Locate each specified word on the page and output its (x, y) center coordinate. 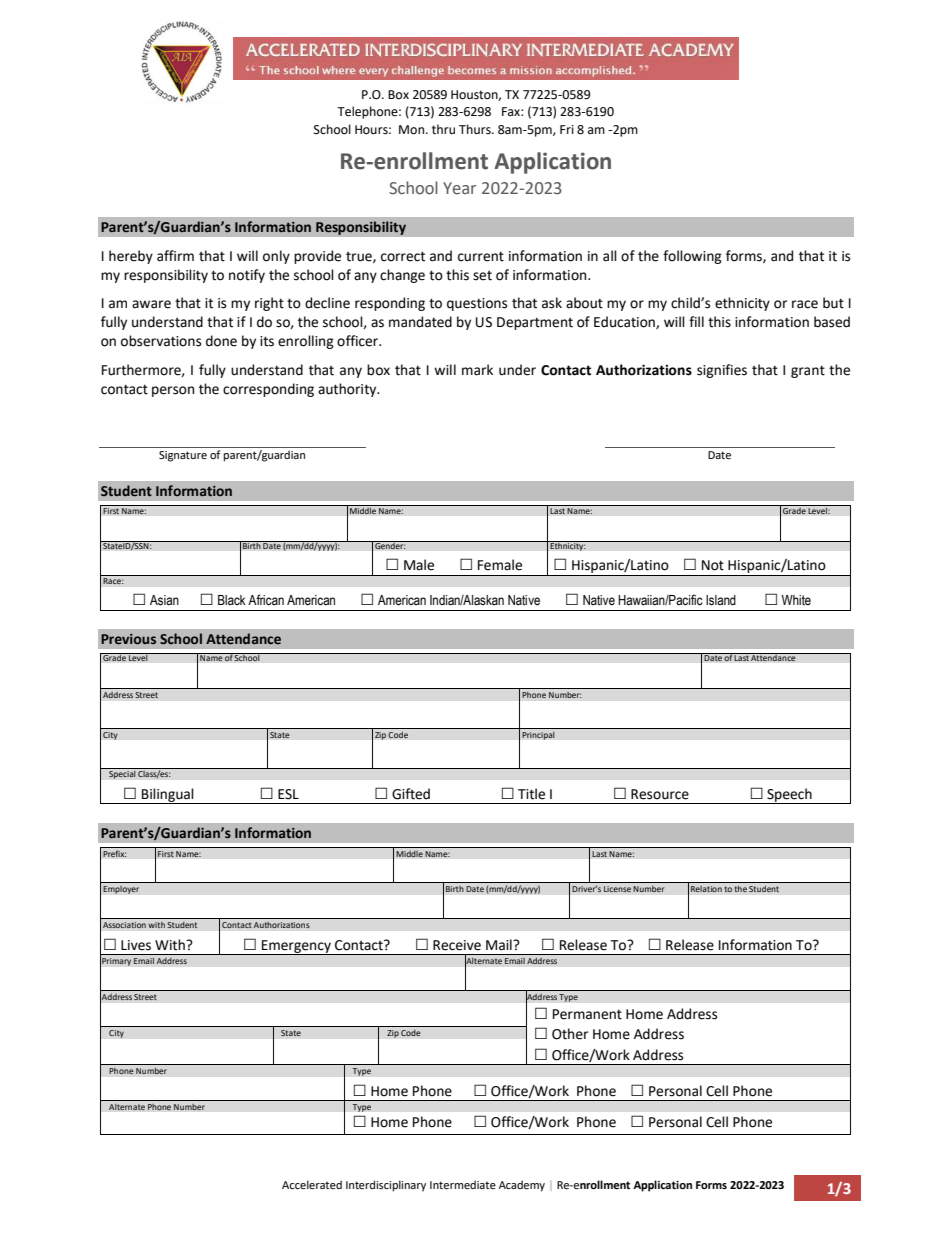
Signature (183, 456)
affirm (175, 256)
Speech (789, 796)
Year (459, 188)
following (692, 257)
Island (721, 600)
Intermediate (463, 1184)
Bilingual (168, 796)
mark (477, 370)
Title (531, 794)
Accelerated (312, 1184)
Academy (522, 1186)
